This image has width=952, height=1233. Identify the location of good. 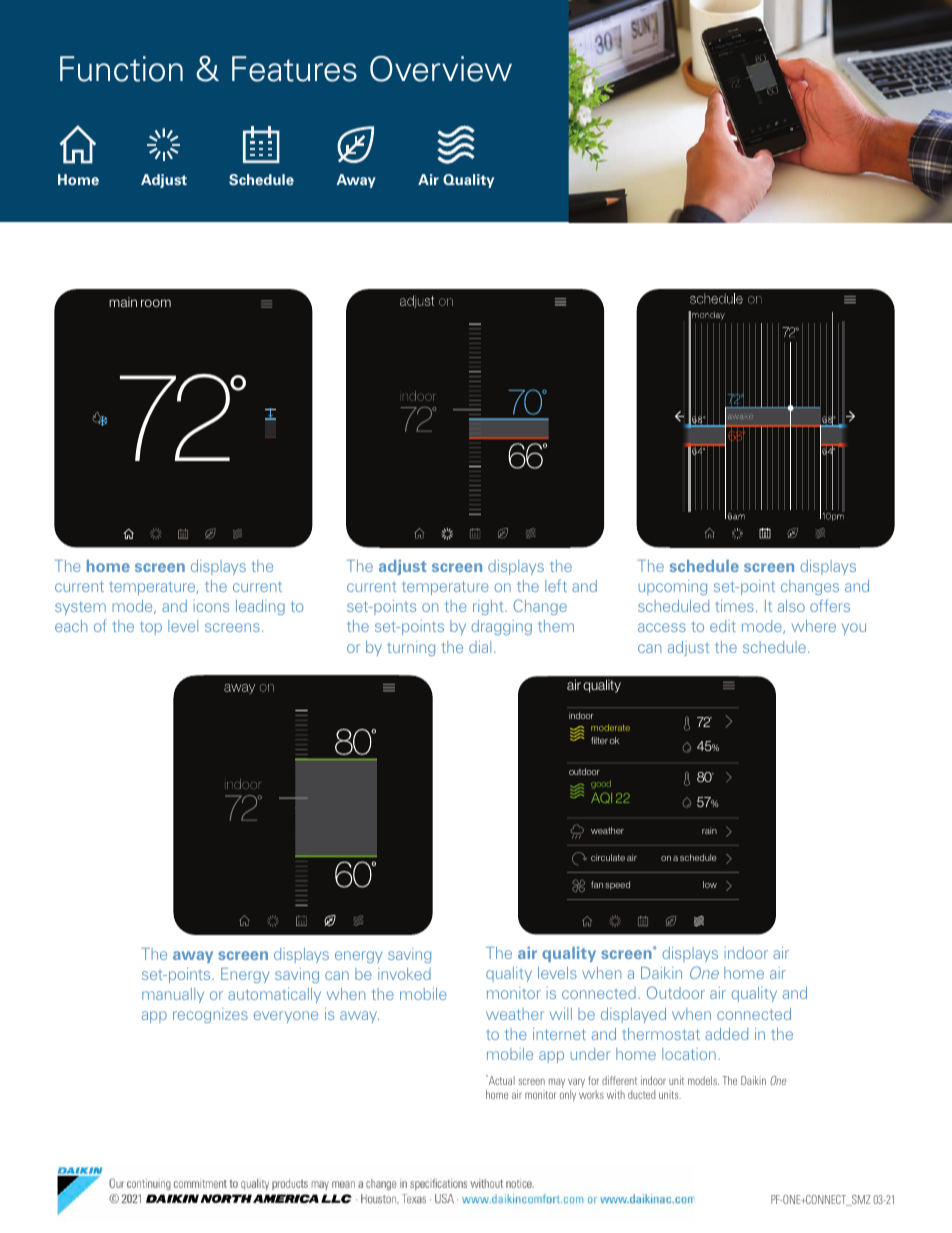
(601, 784).
